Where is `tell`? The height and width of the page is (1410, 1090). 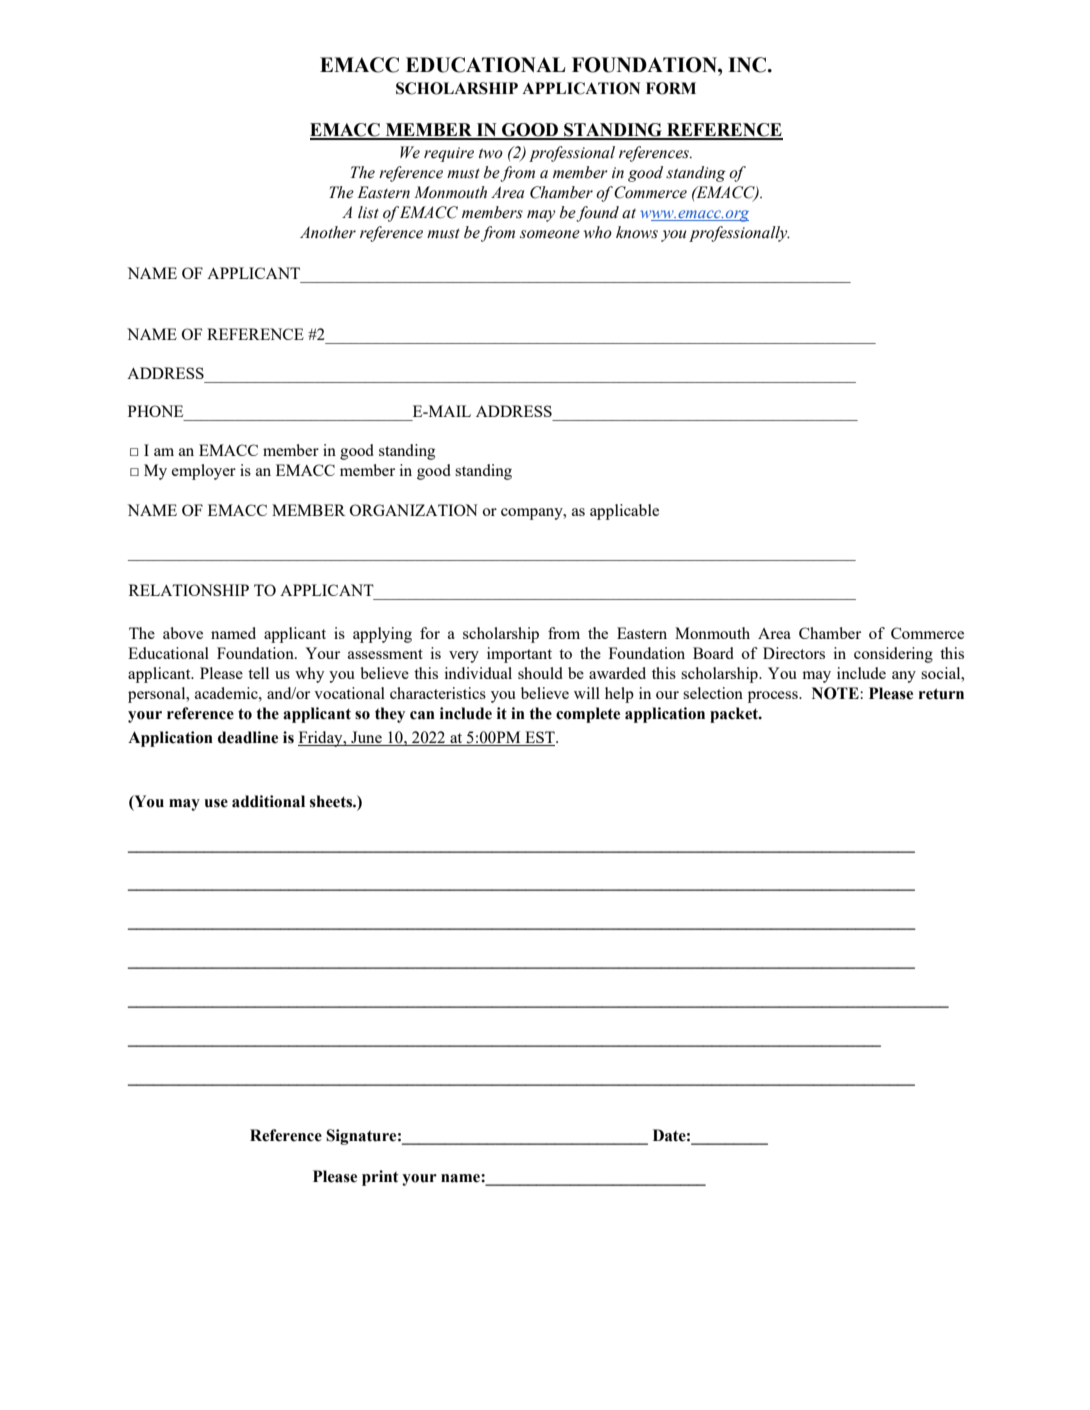 tell is located at coordinates (258, 673).
